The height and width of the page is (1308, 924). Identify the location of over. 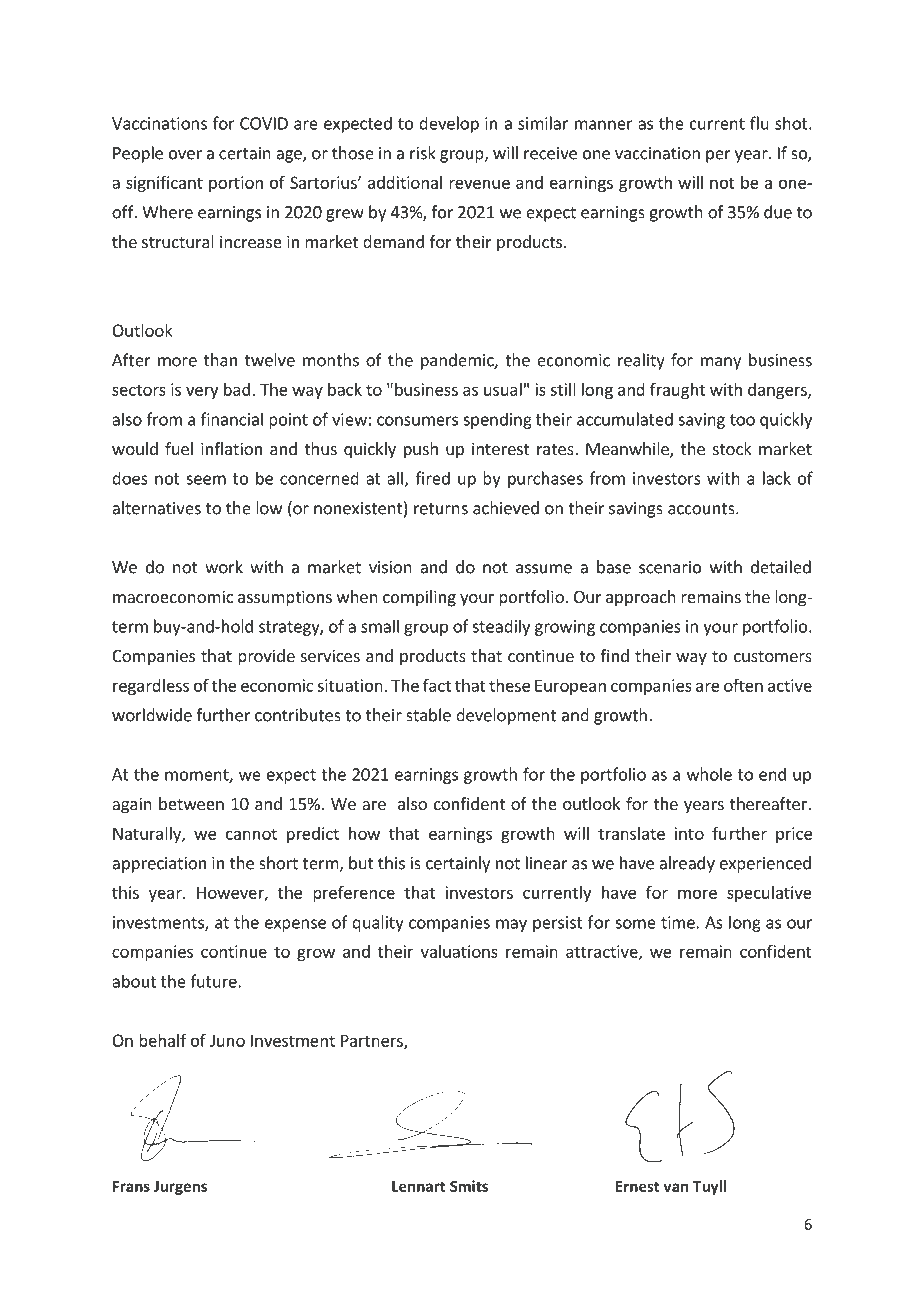
(185, 155).
